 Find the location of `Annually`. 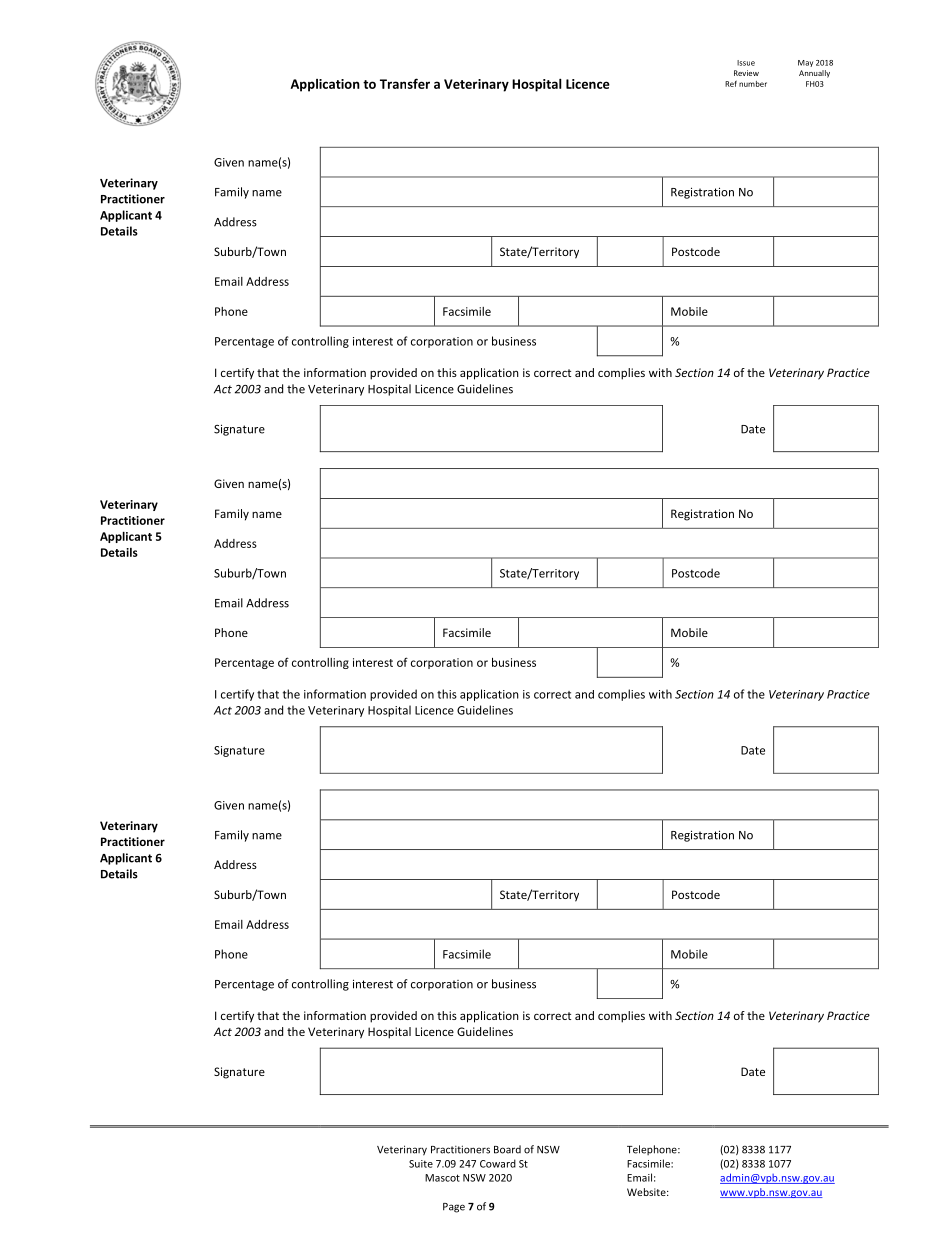

Annually is located at coordinates (814, 74).
